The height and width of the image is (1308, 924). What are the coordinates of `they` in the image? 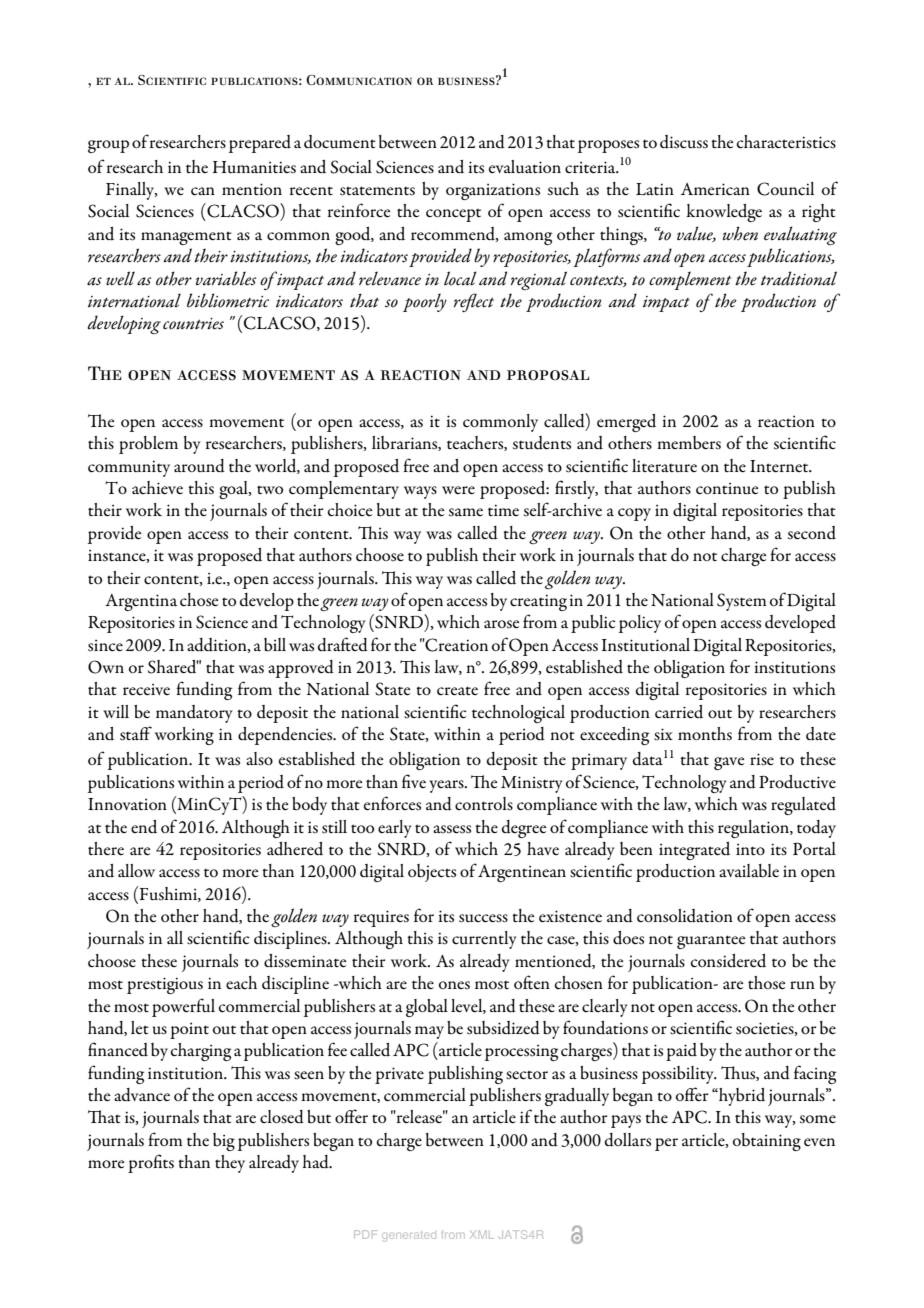 It's located at (230, 1164).
